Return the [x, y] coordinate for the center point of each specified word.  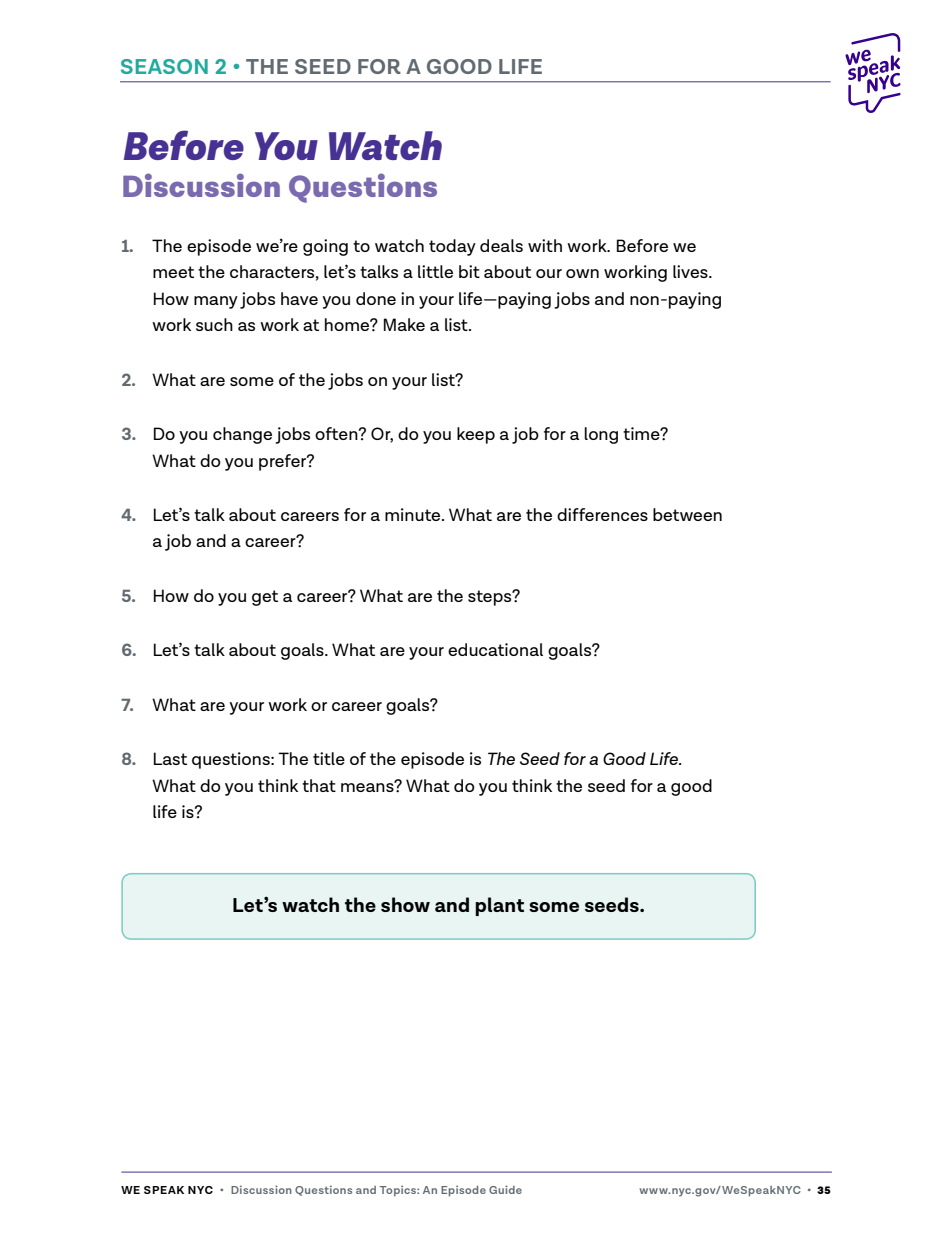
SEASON [164, 66]
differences [602, 514]
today [452, 247]
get [265, 598]
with [545, 245]
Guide [505, 1189]
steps [491, 598]
